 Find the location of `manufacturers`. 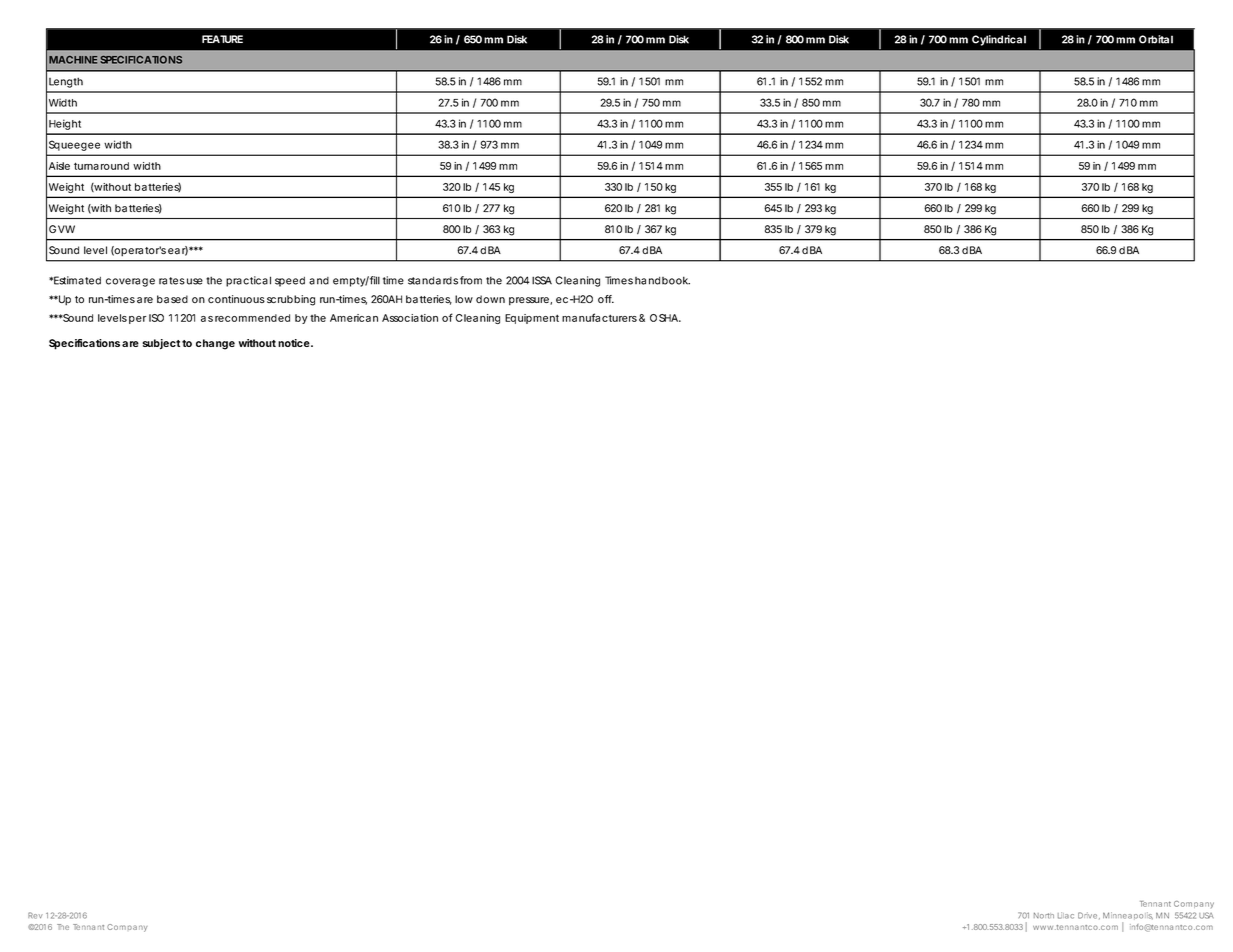

manufacturers is located at coordinates (599, 317).
